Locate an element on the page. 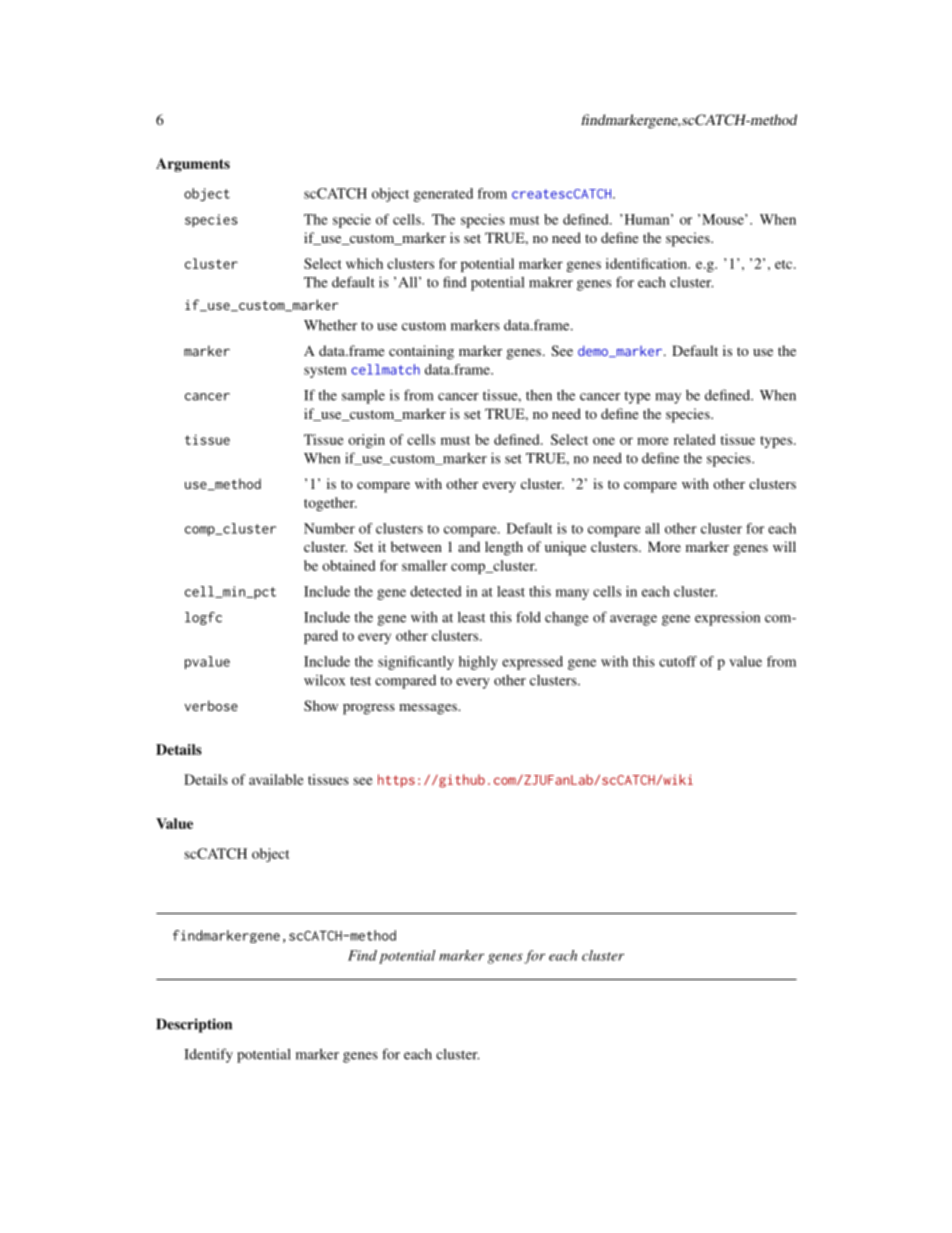  cutoff is located at coordinates (678, 661).
